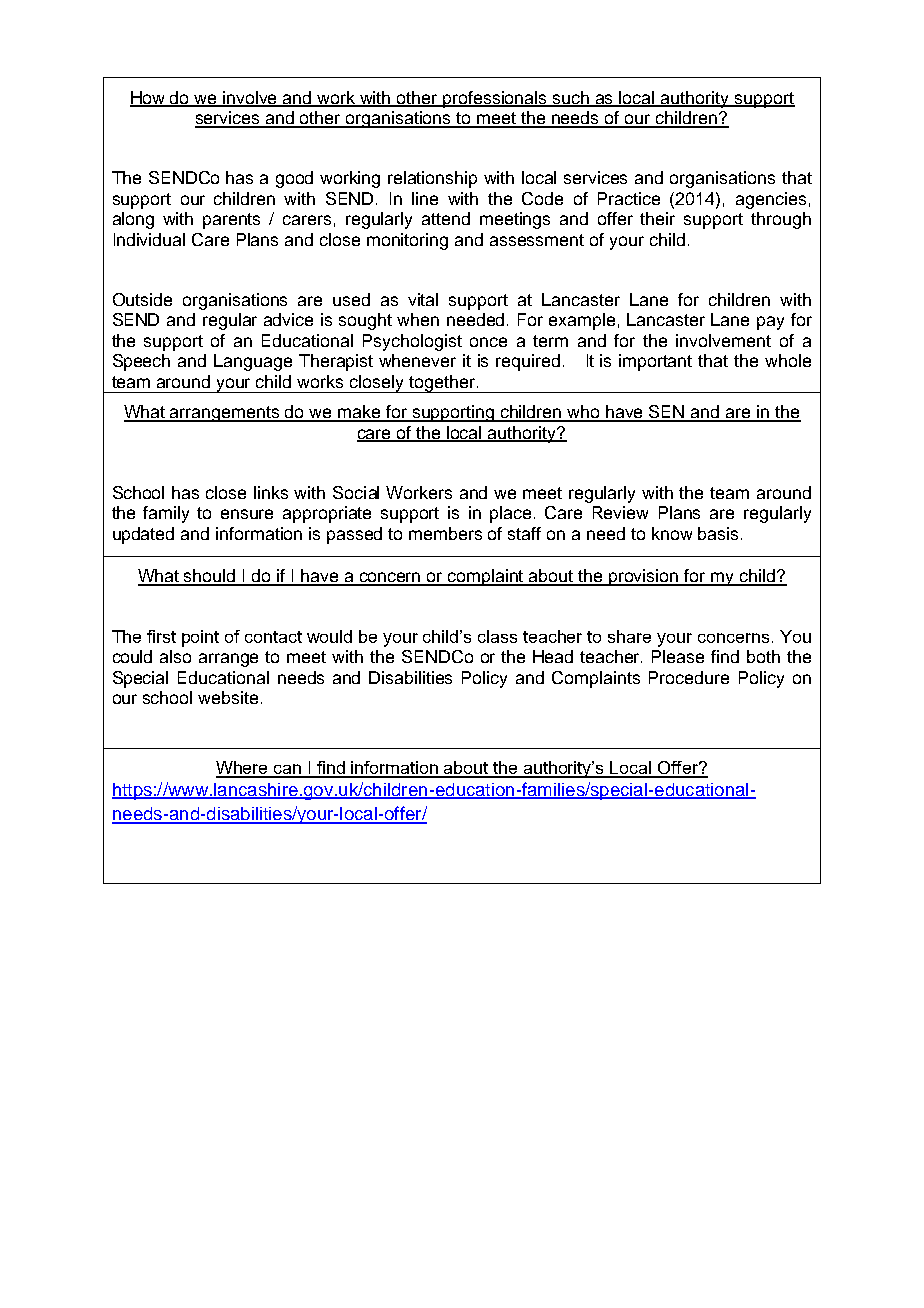  What do you see at coordinates (288, 770) in the screenshot?
I see `can` at bounding box center [288, 770].
